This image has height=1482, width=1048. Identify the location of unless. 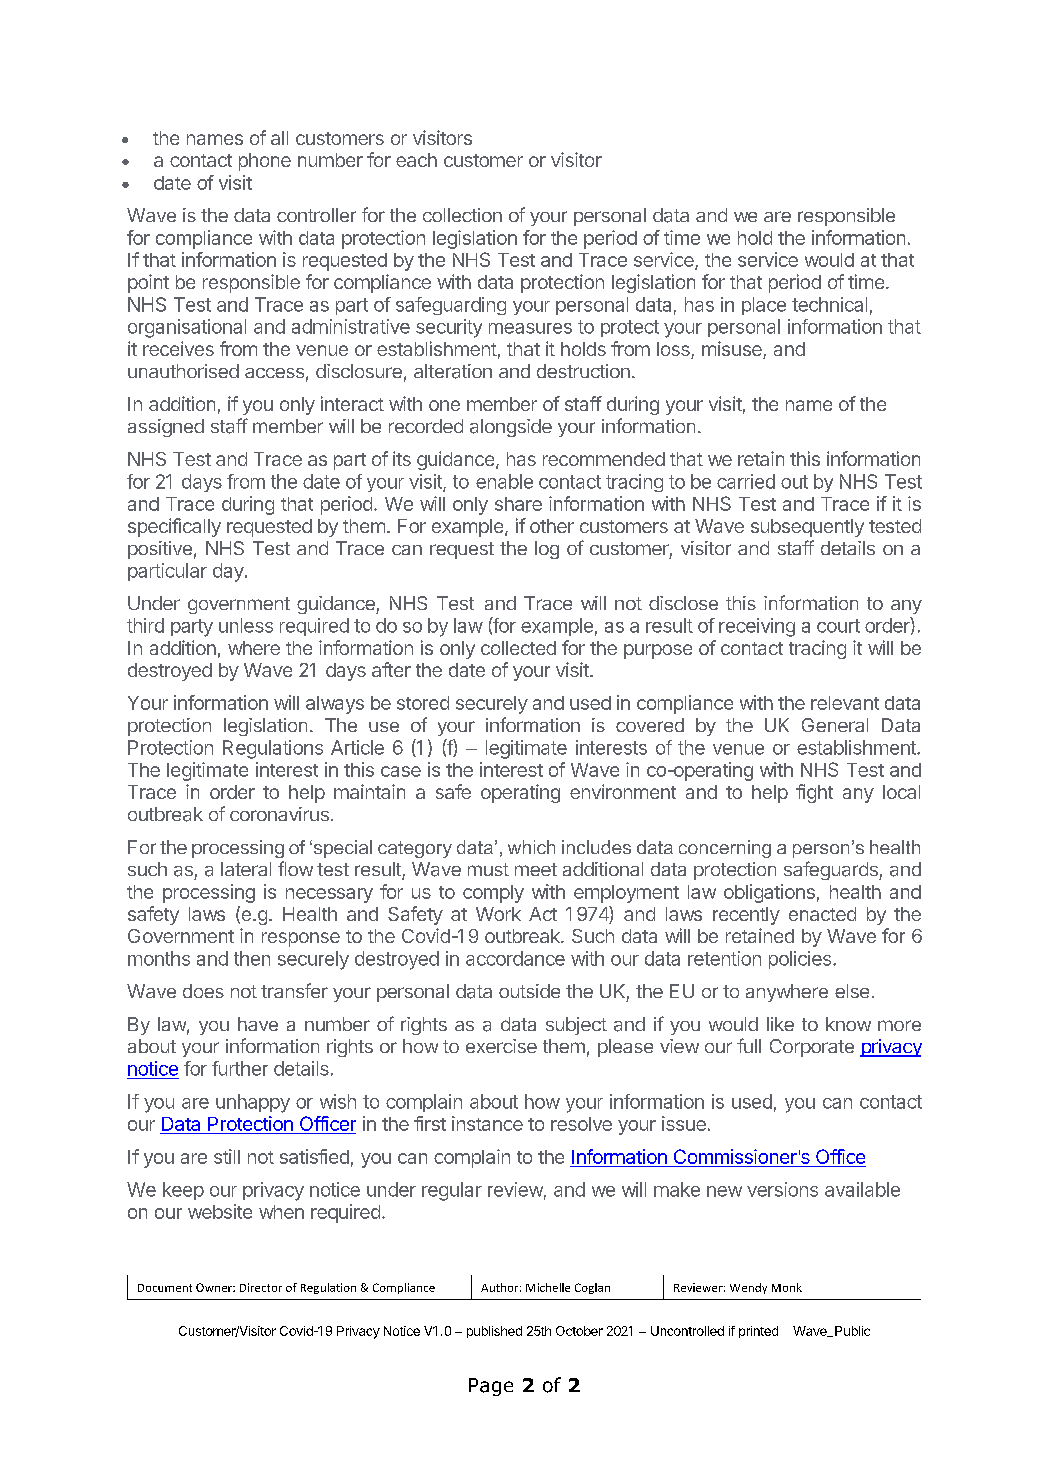
(246, 625).
